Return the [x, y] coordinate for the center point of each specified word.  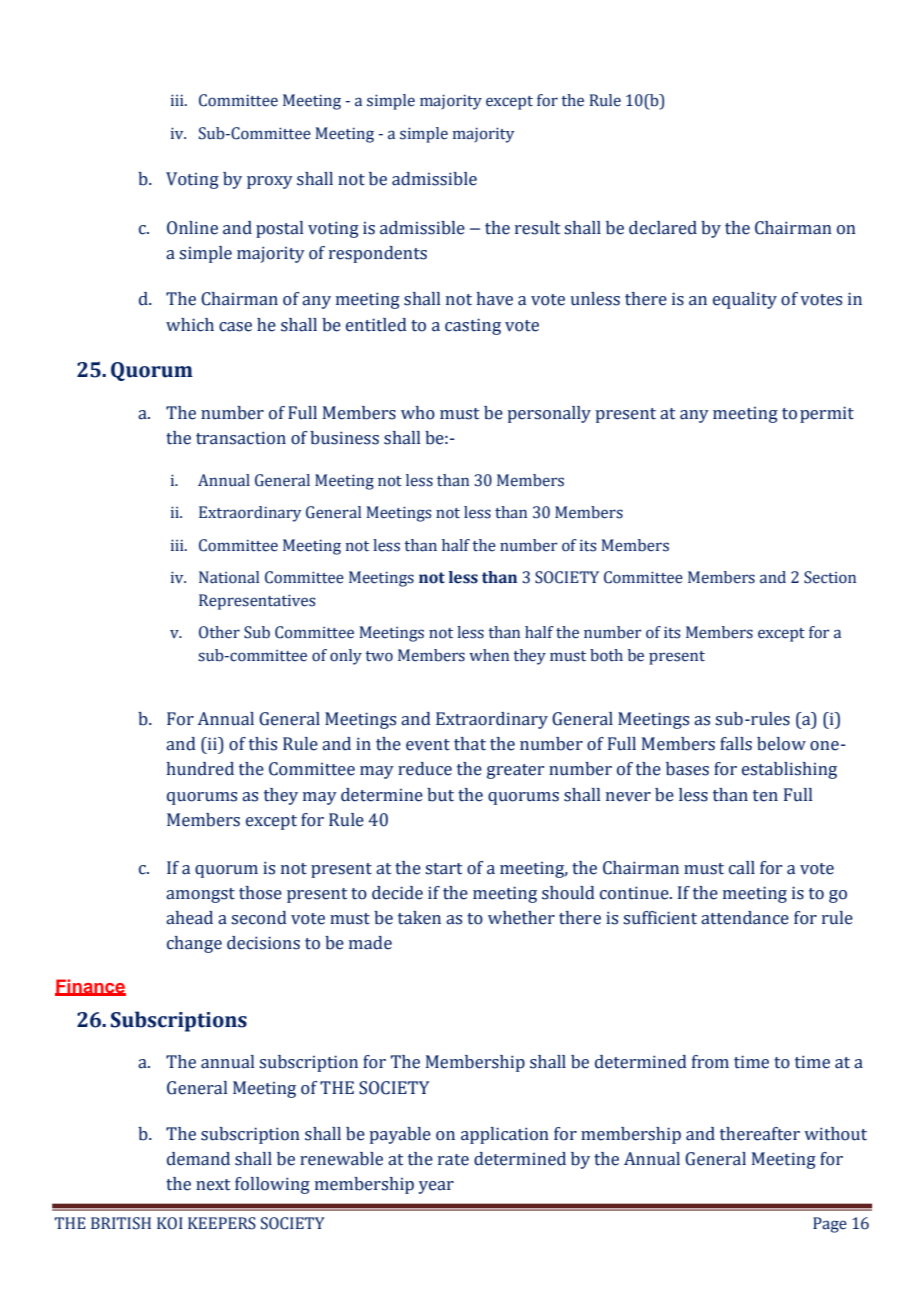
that [470, 744]
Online [192, 228]
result [537, 228]
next [213, 1185]
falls [736, 744]
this [263, 744]
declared [663, 228]
